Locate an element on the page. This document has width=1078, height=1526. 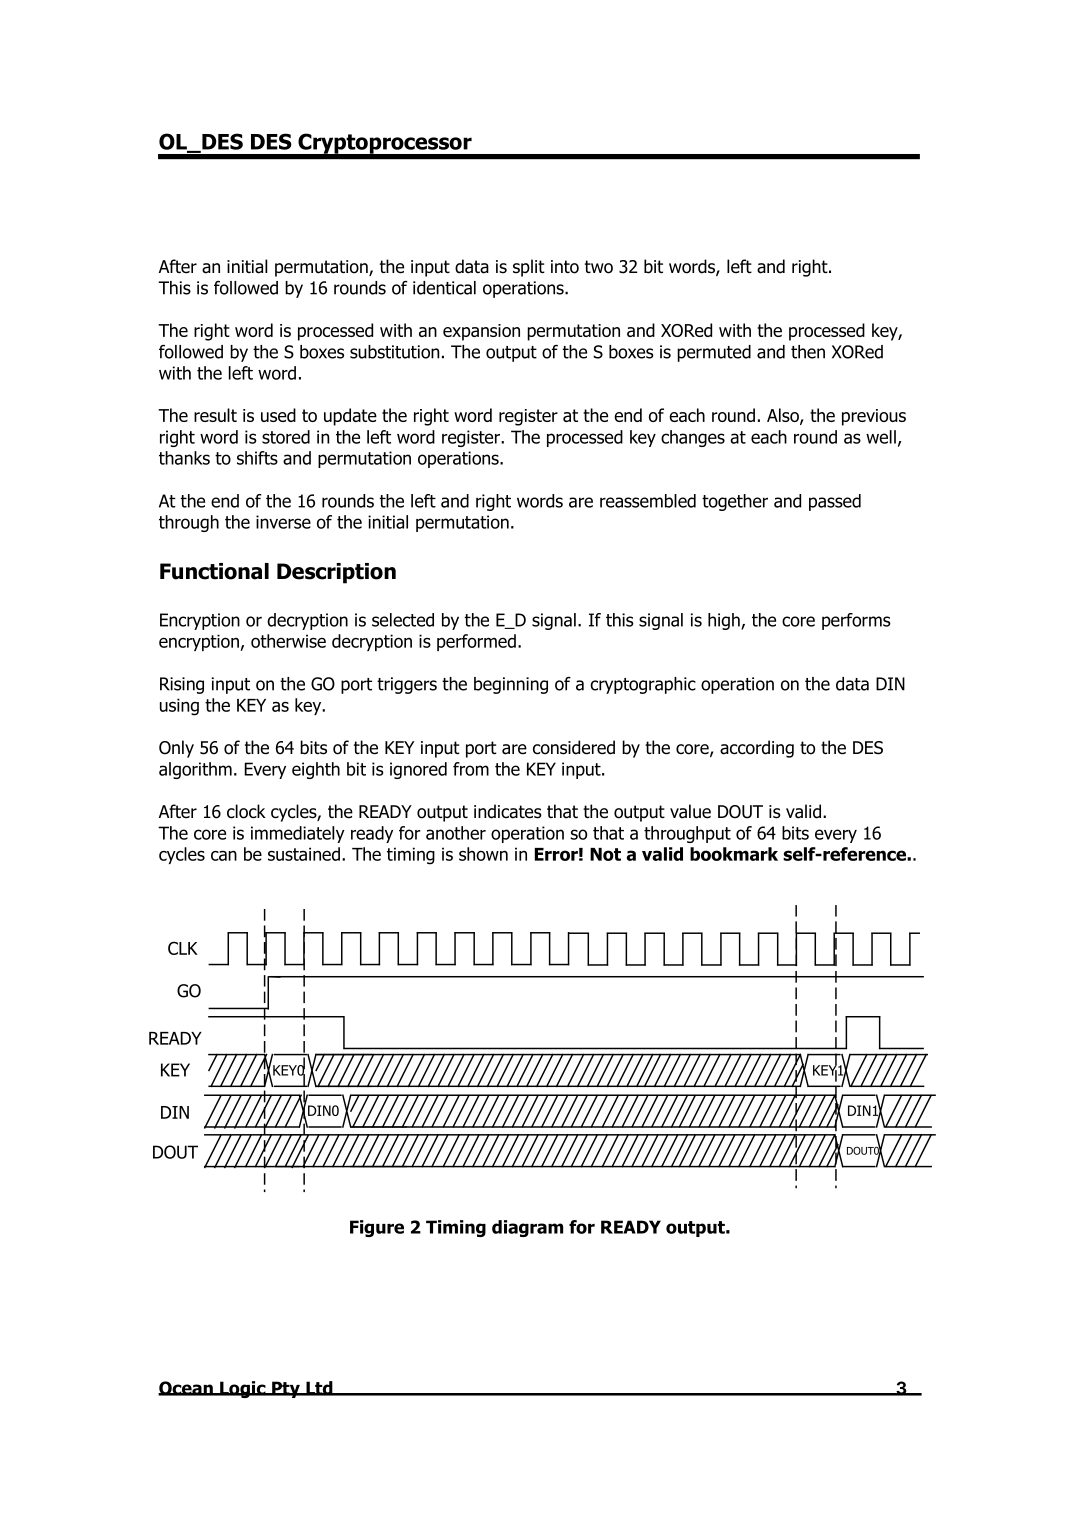
Figure is located at coordinates (377, 1228).
